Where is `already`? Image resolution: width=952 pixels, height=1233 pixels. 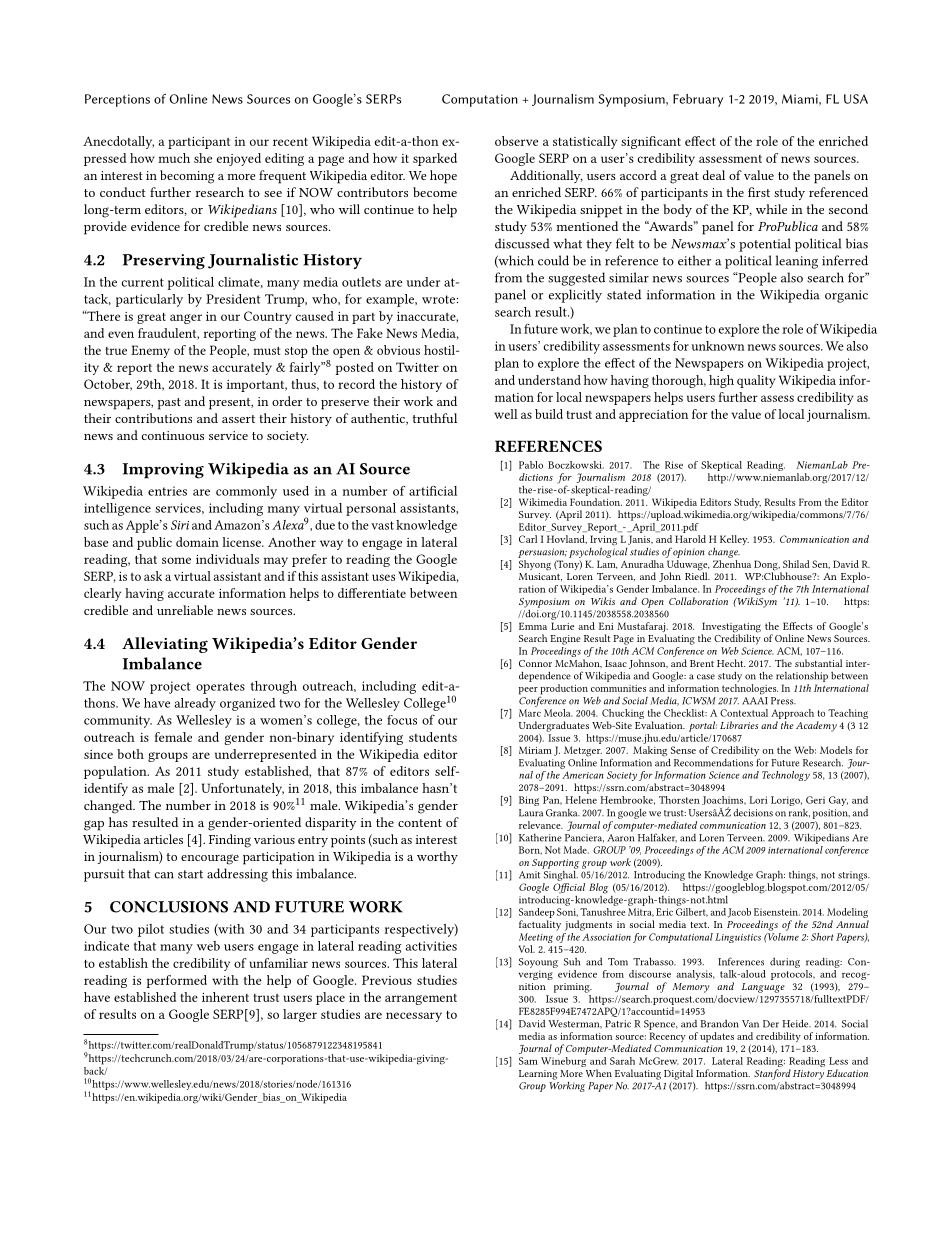 already is located at coordinates (195, 704).
